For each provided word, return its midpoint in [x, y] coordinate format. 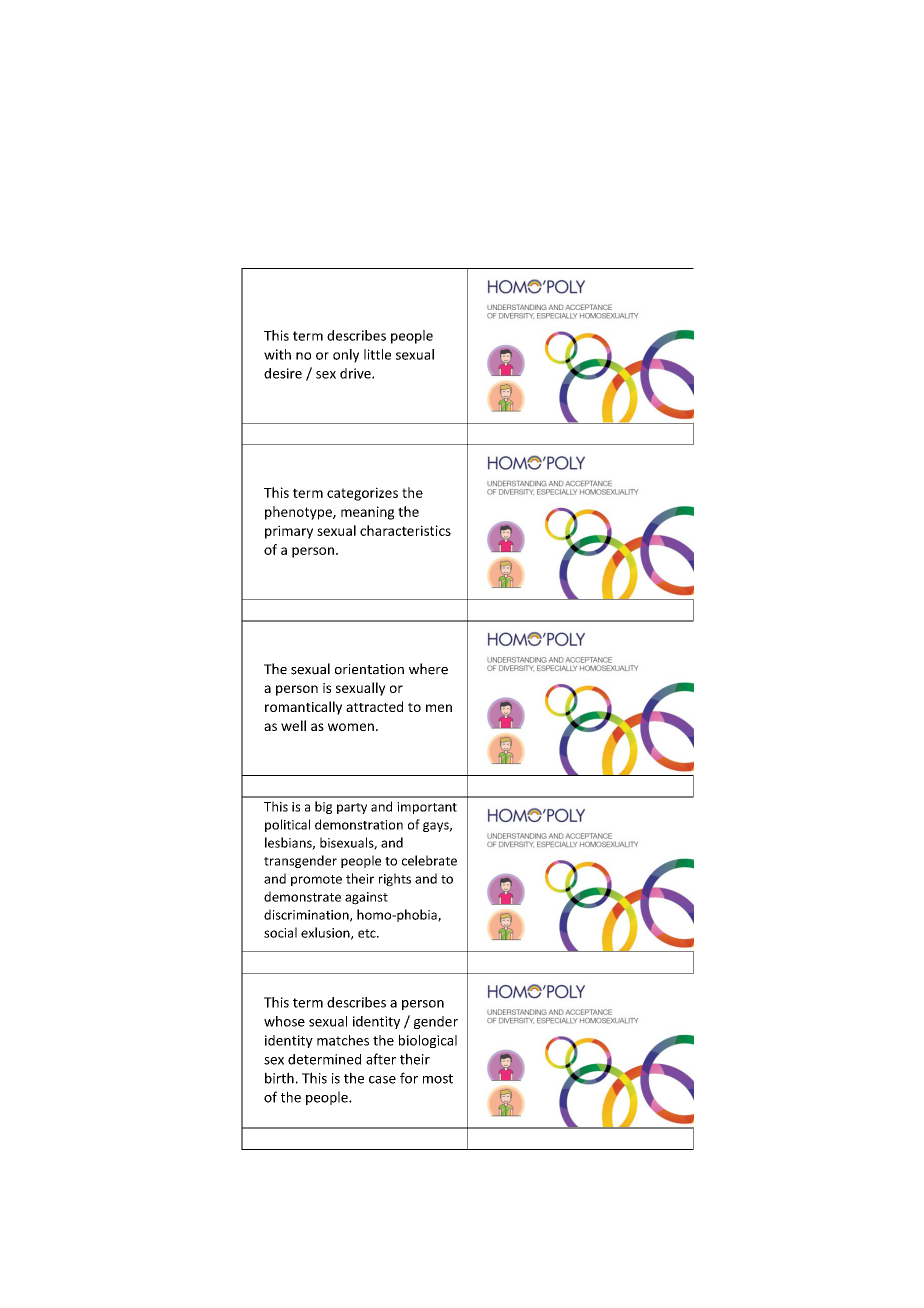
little [377, 354]
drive [356, 373]
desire [283, 373]
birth [279, 1078]
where [428, 669]
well [293, 725]
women [351, 727]
